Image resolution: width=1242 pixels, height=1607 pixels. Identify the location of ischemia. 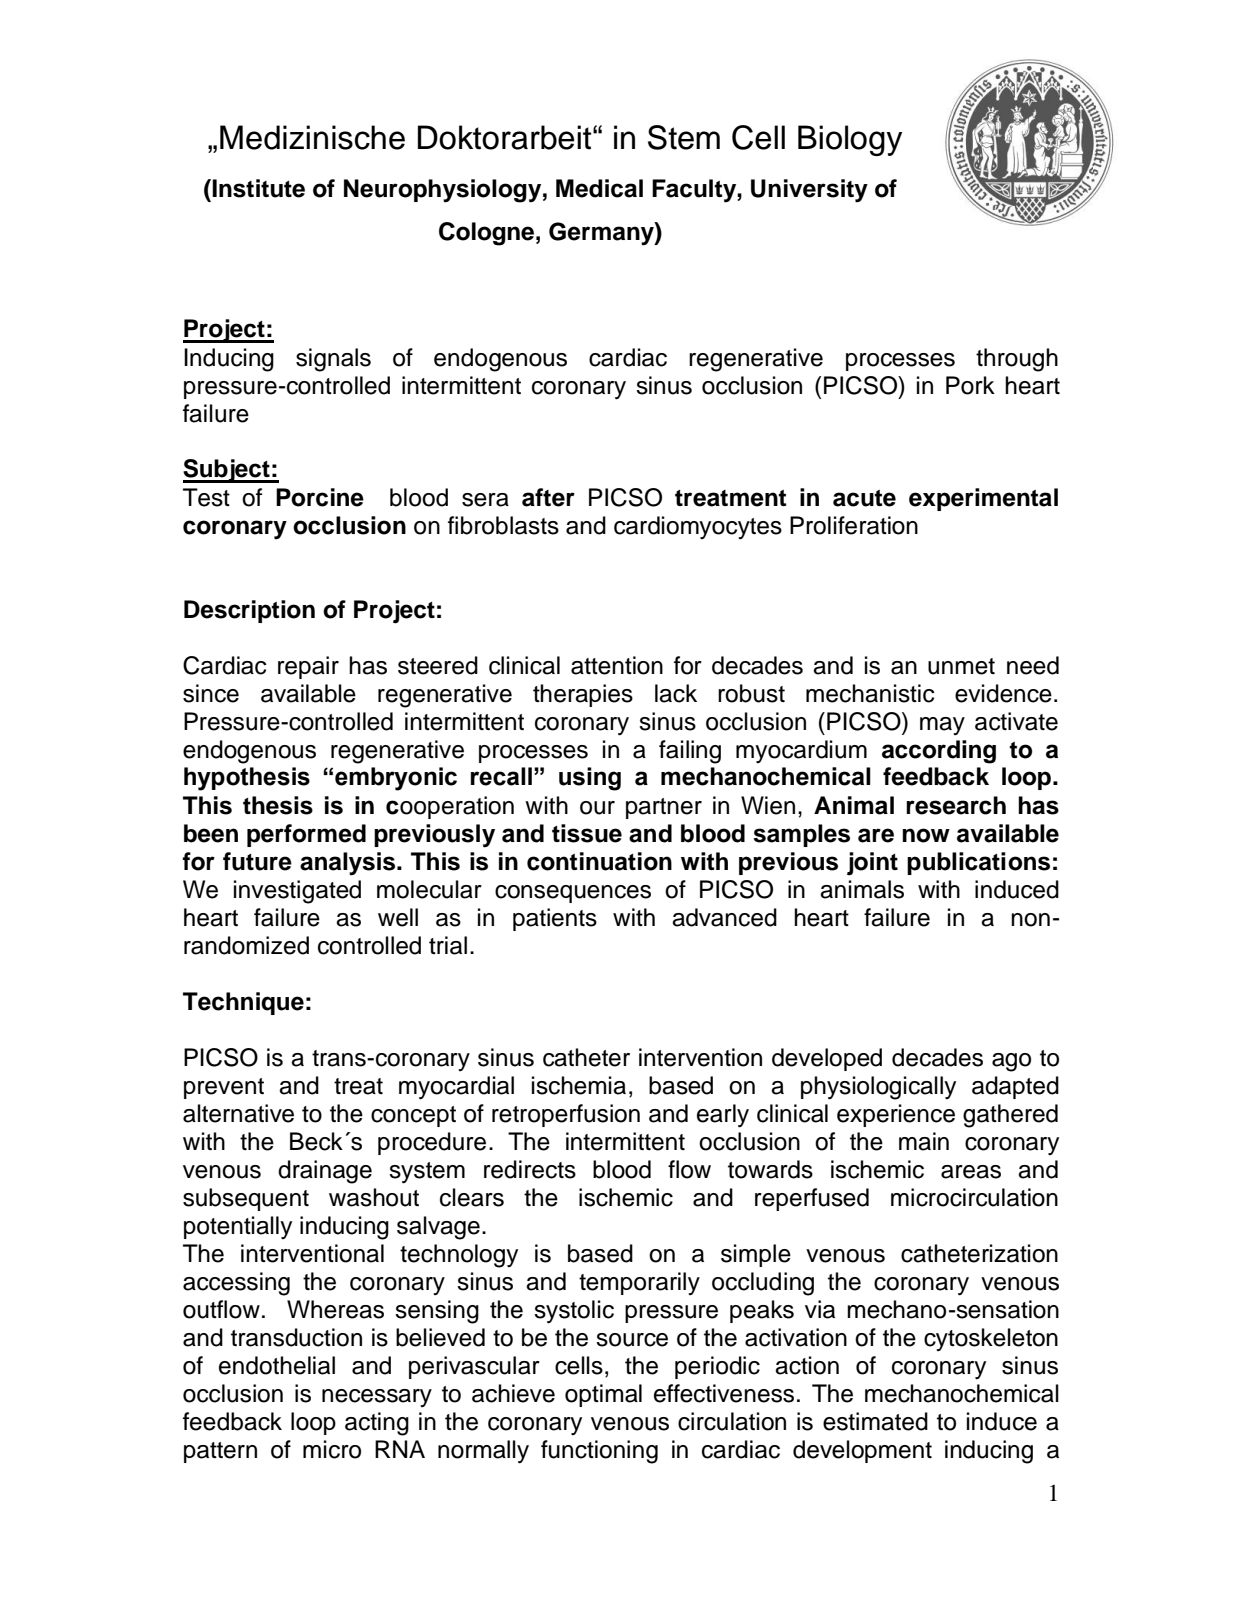
(579, 1085).
